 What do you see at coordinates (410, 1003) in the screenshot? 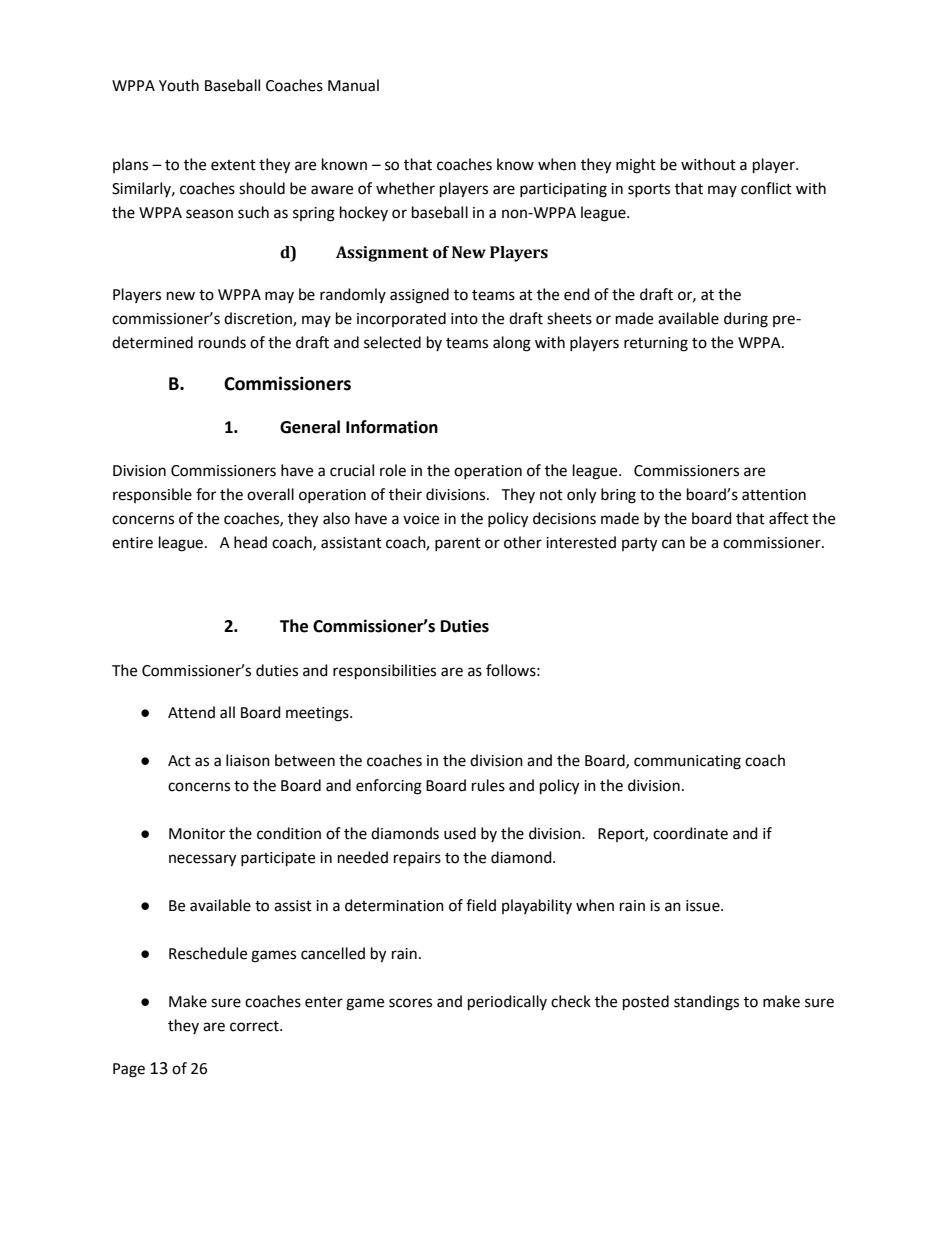
I see `scores` at bounding box center [410, 1003].
